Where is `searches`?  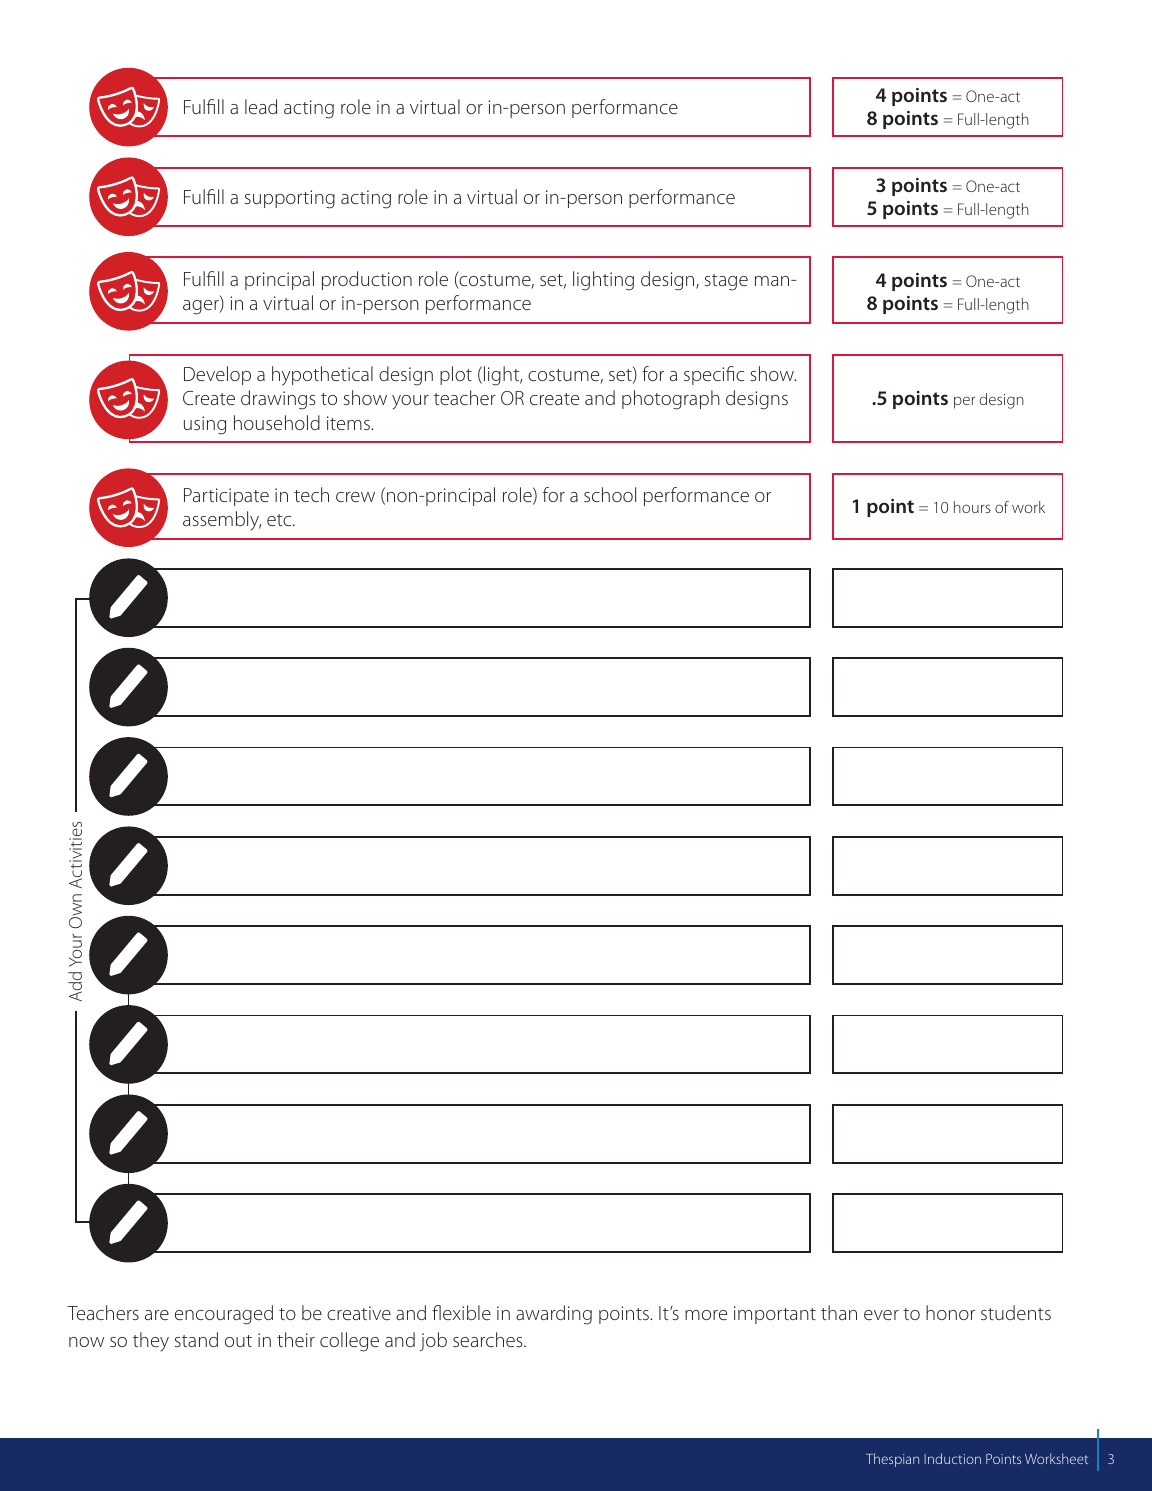 searches is located at coordinates (489, 1339).
